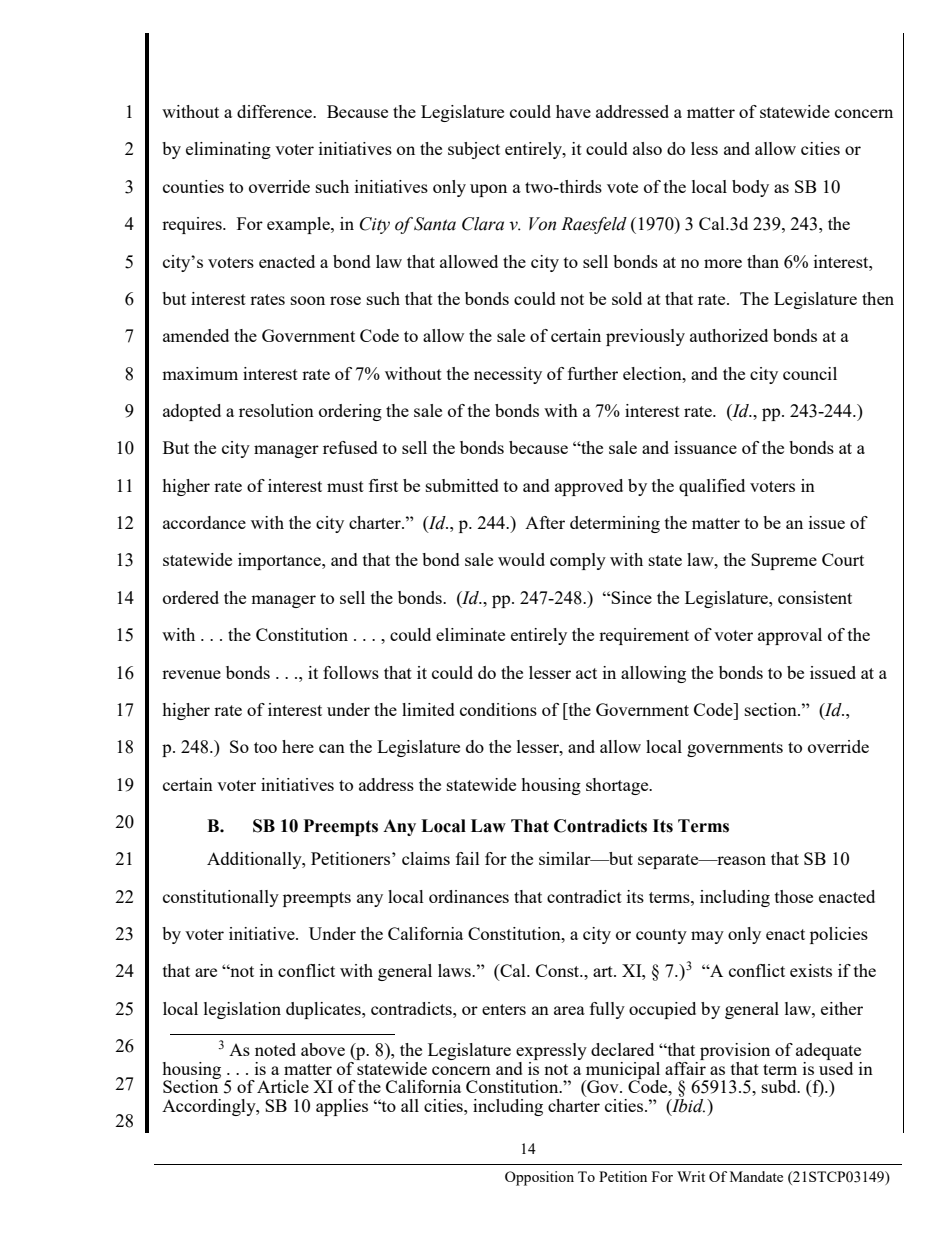 This screenshot has height=1233, width=952. I want to click on follows, so click(351, 672).
